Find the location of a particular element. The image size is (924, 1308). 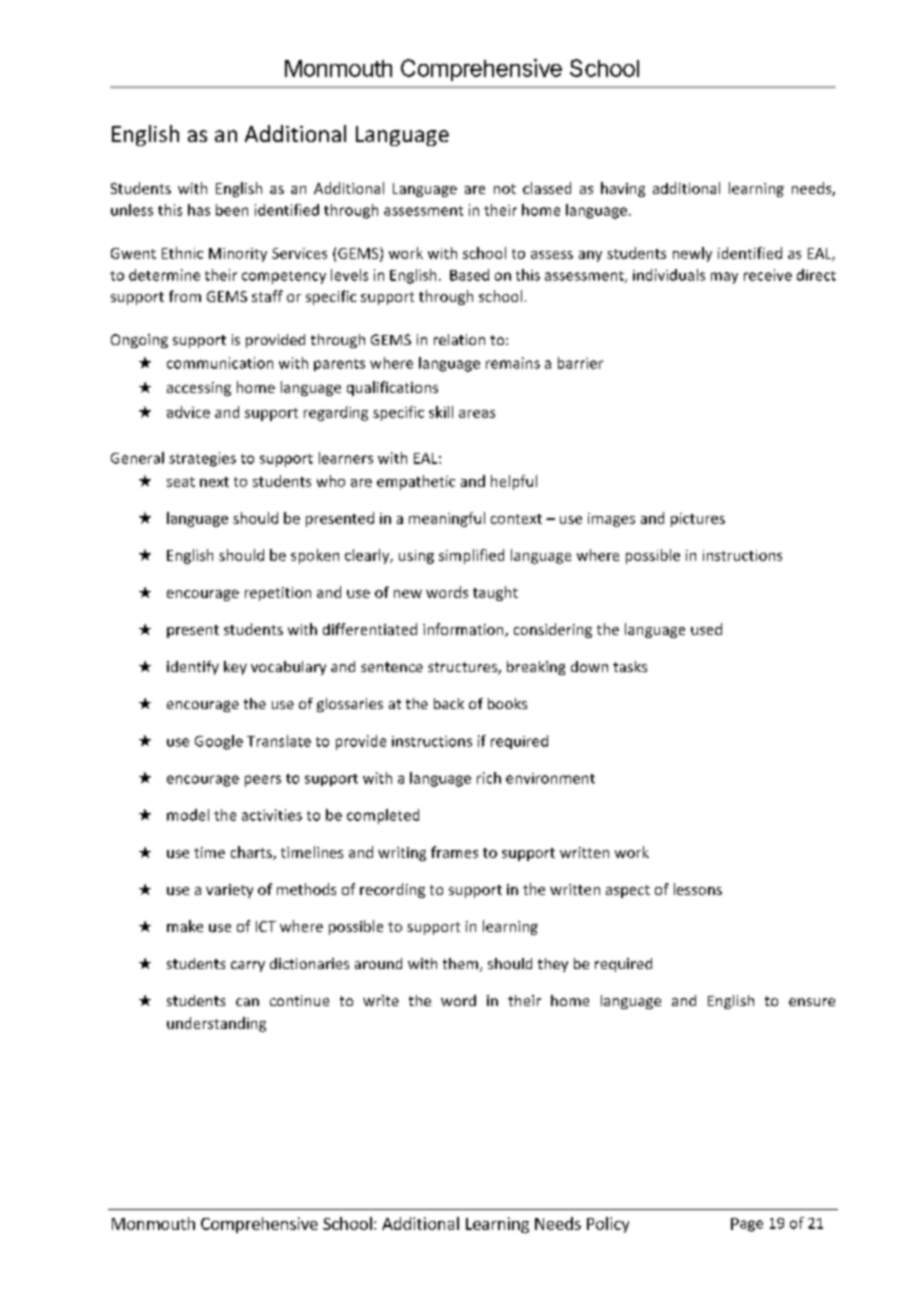

Google is located at coordinates (219, 742).
